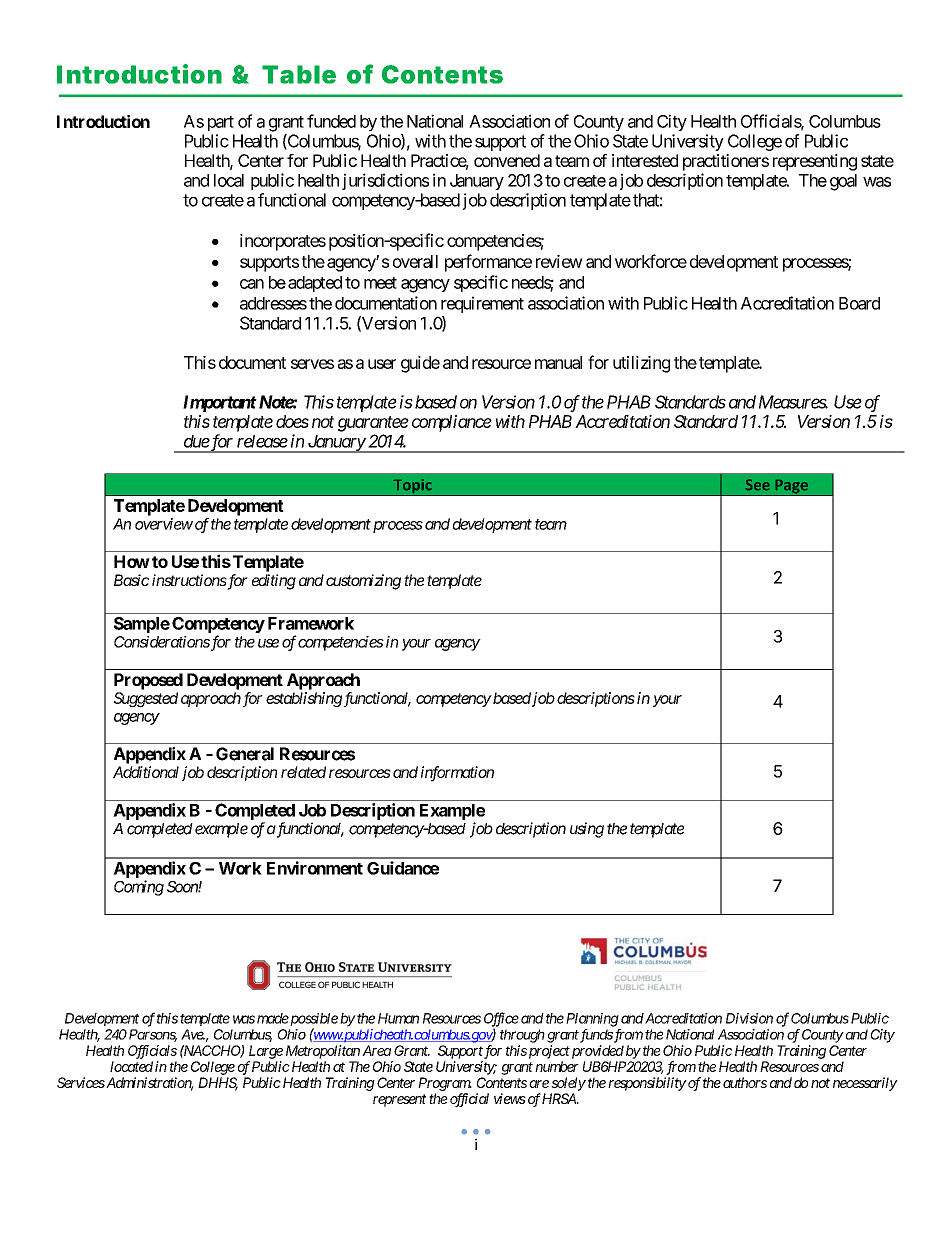 This screenshot has width=952, height=1233. What do you see at coordinates (510, 1098) in the screenshot?
I see `views` at bounding box center [510, 1098].
